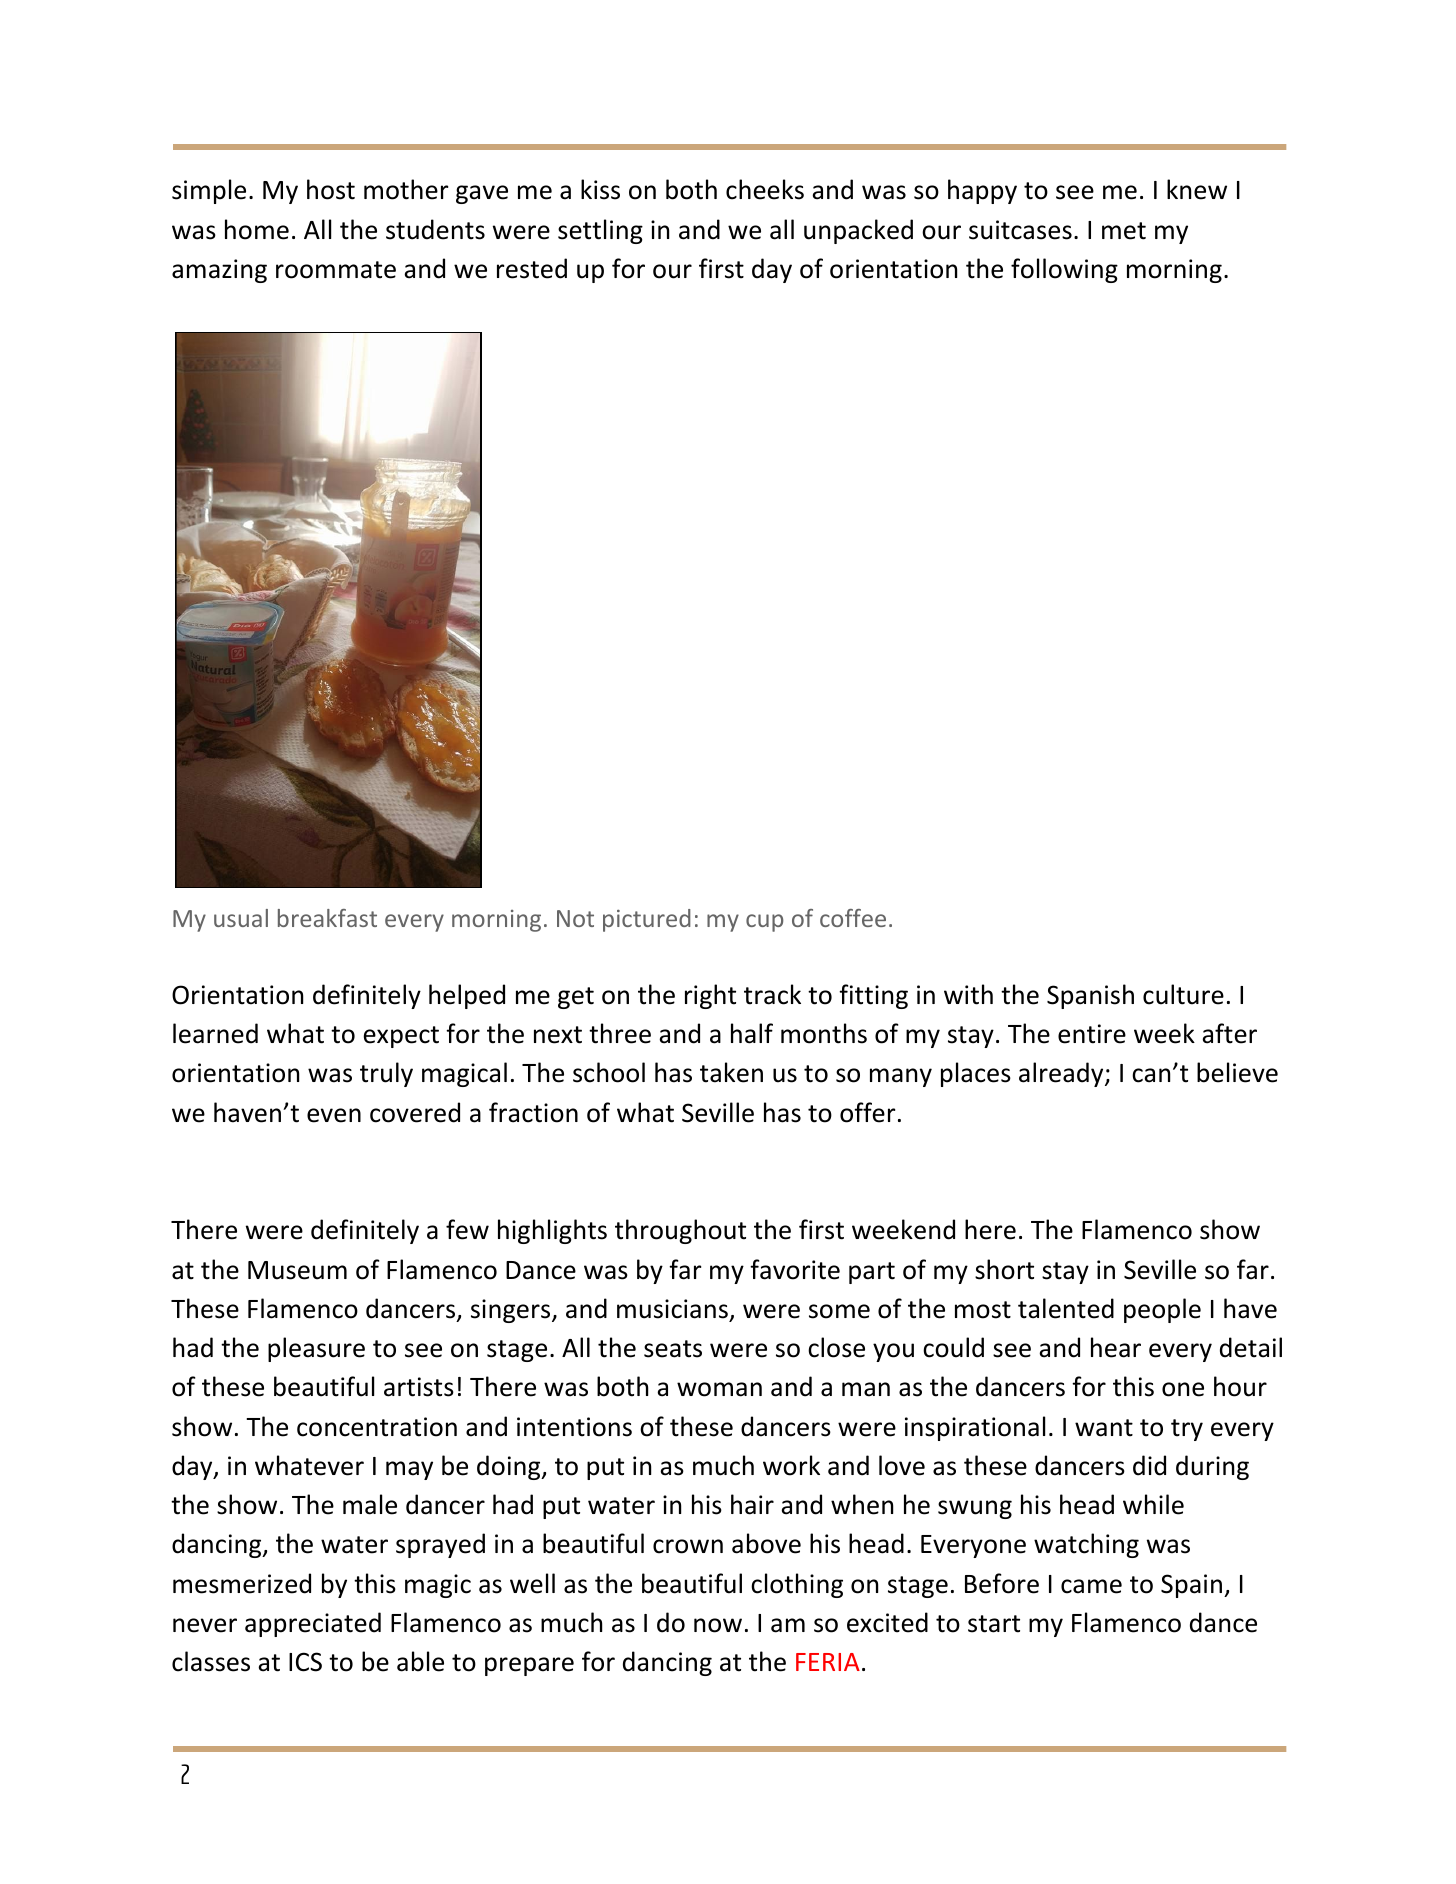 The width and height of the screenshot is (1456, 1884). What do you see at coordinates (336, 270) in the screenshot?
I see `roommate` at bounding box center [336, 270].
